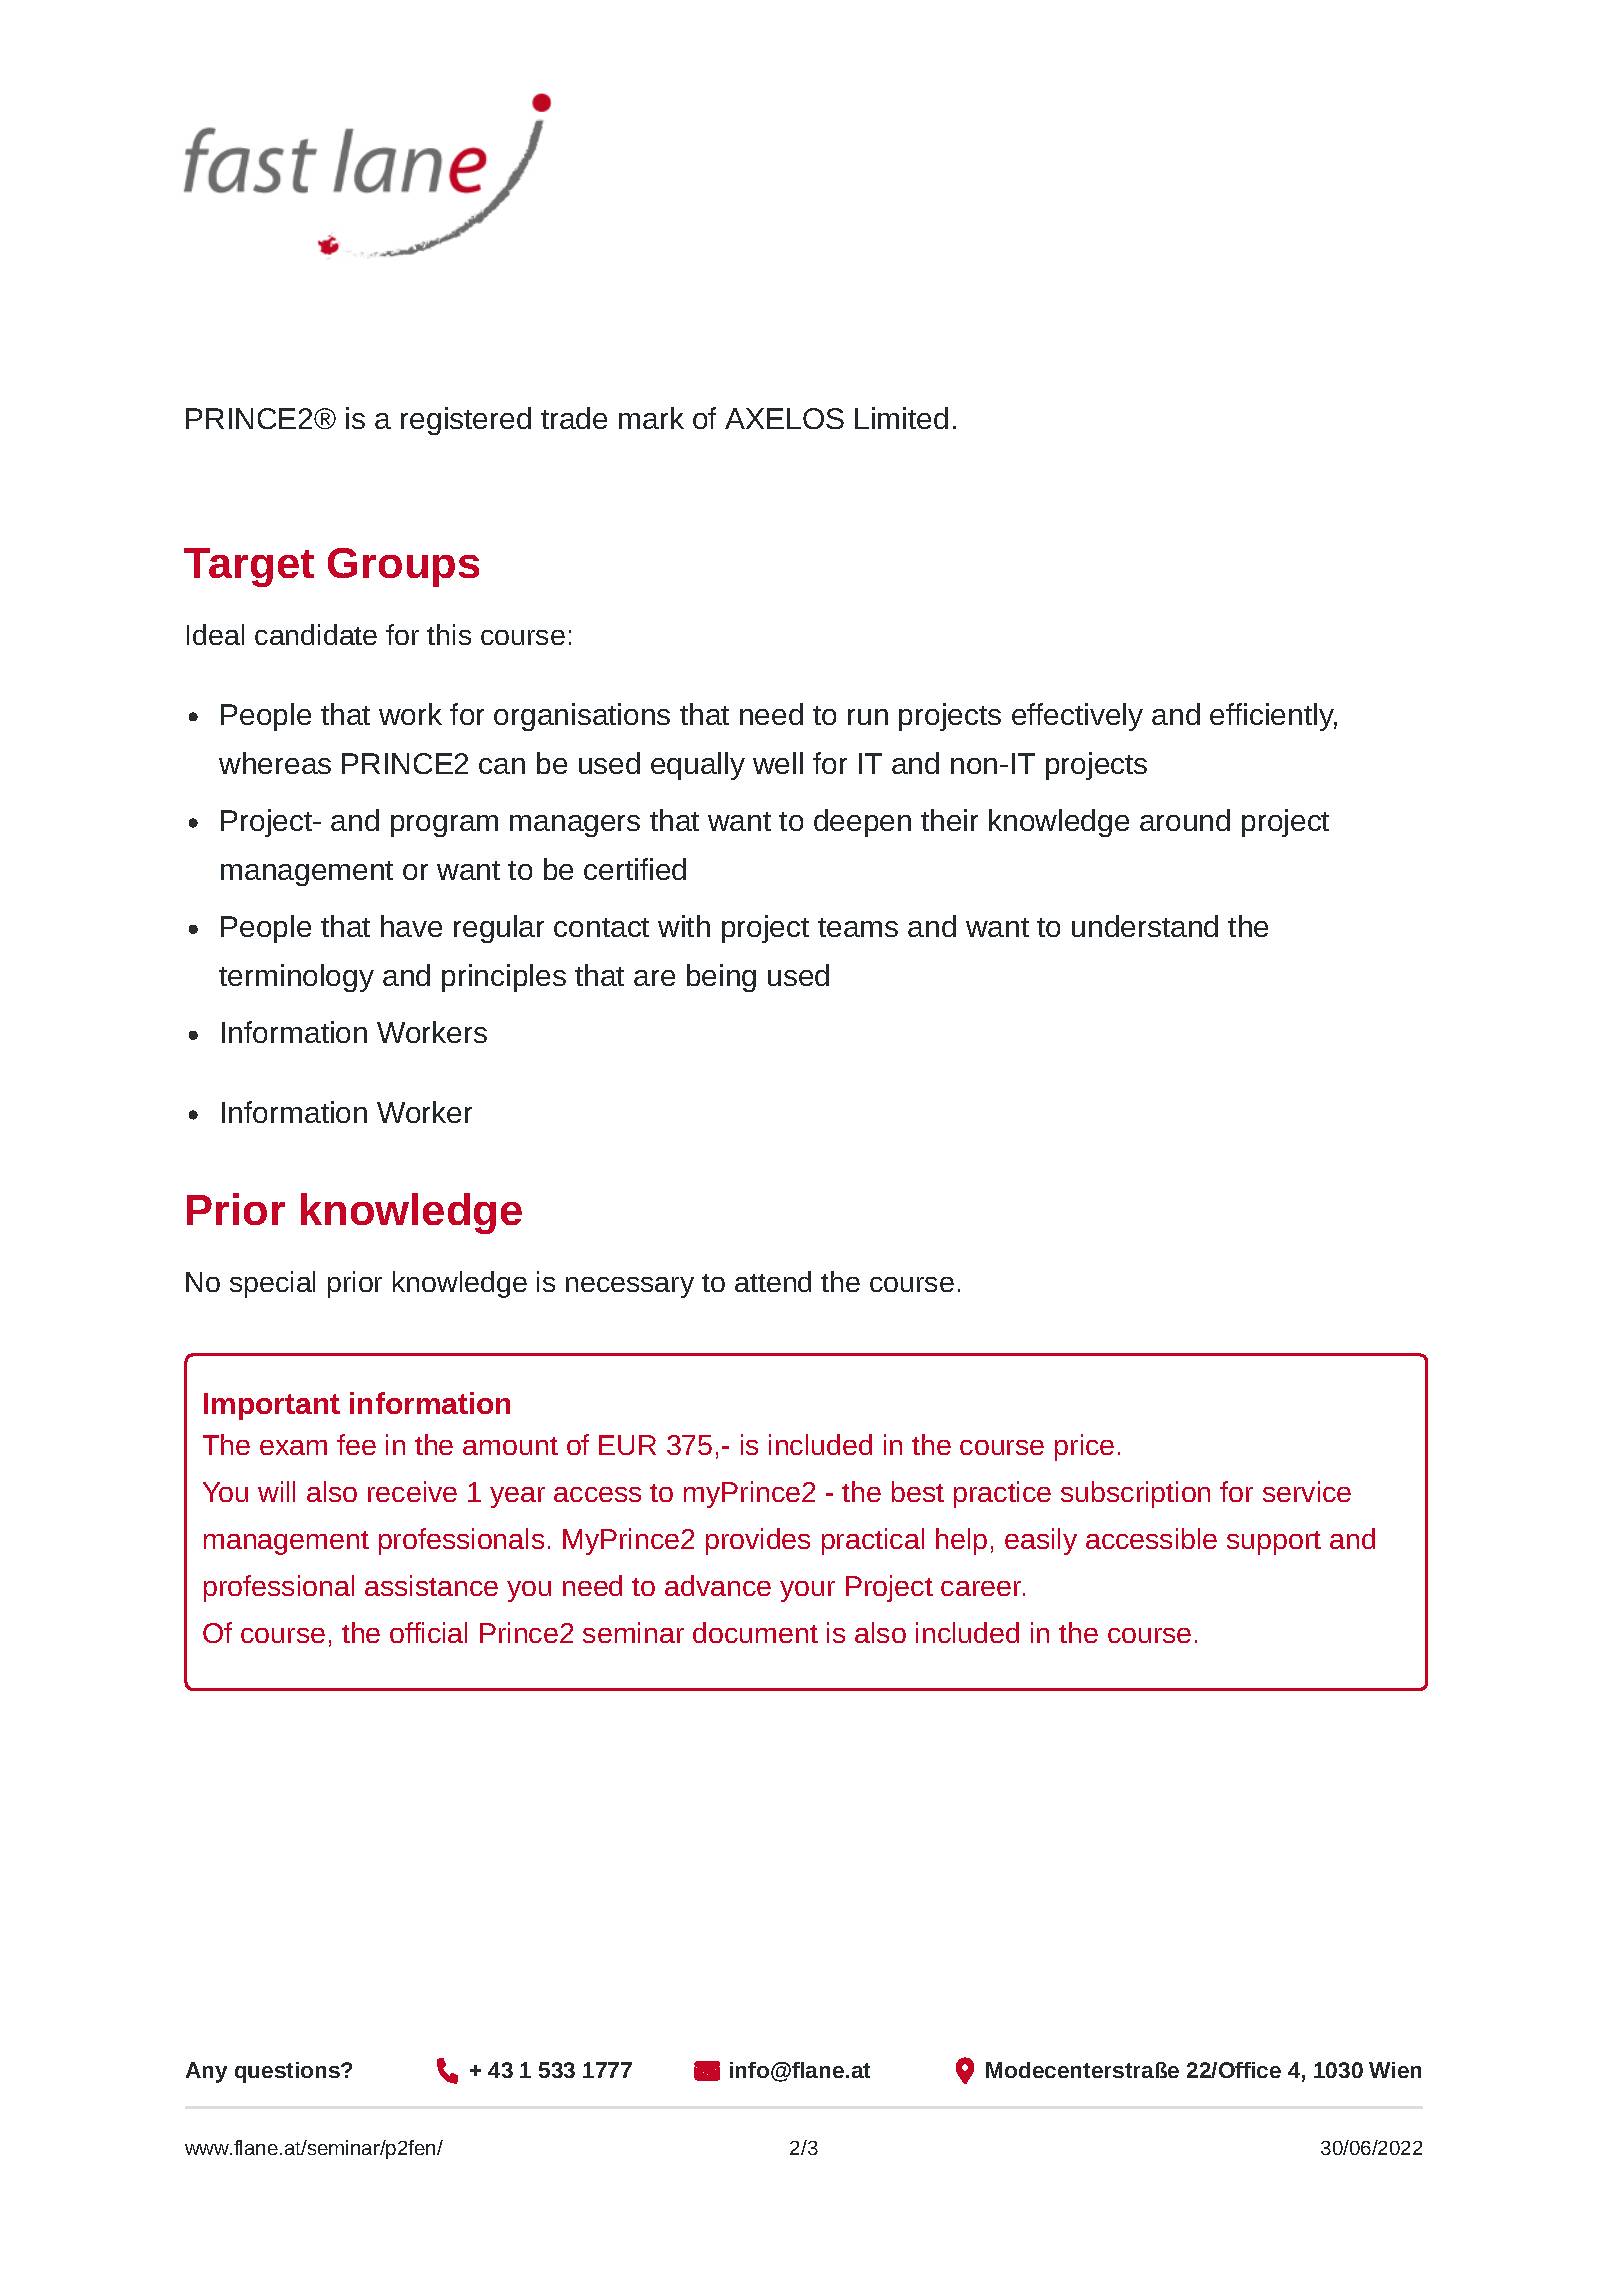  What do you see at coordinates (758, 1541) in the screenshot?
I see `provides` at bounding box center [758, 1541].
